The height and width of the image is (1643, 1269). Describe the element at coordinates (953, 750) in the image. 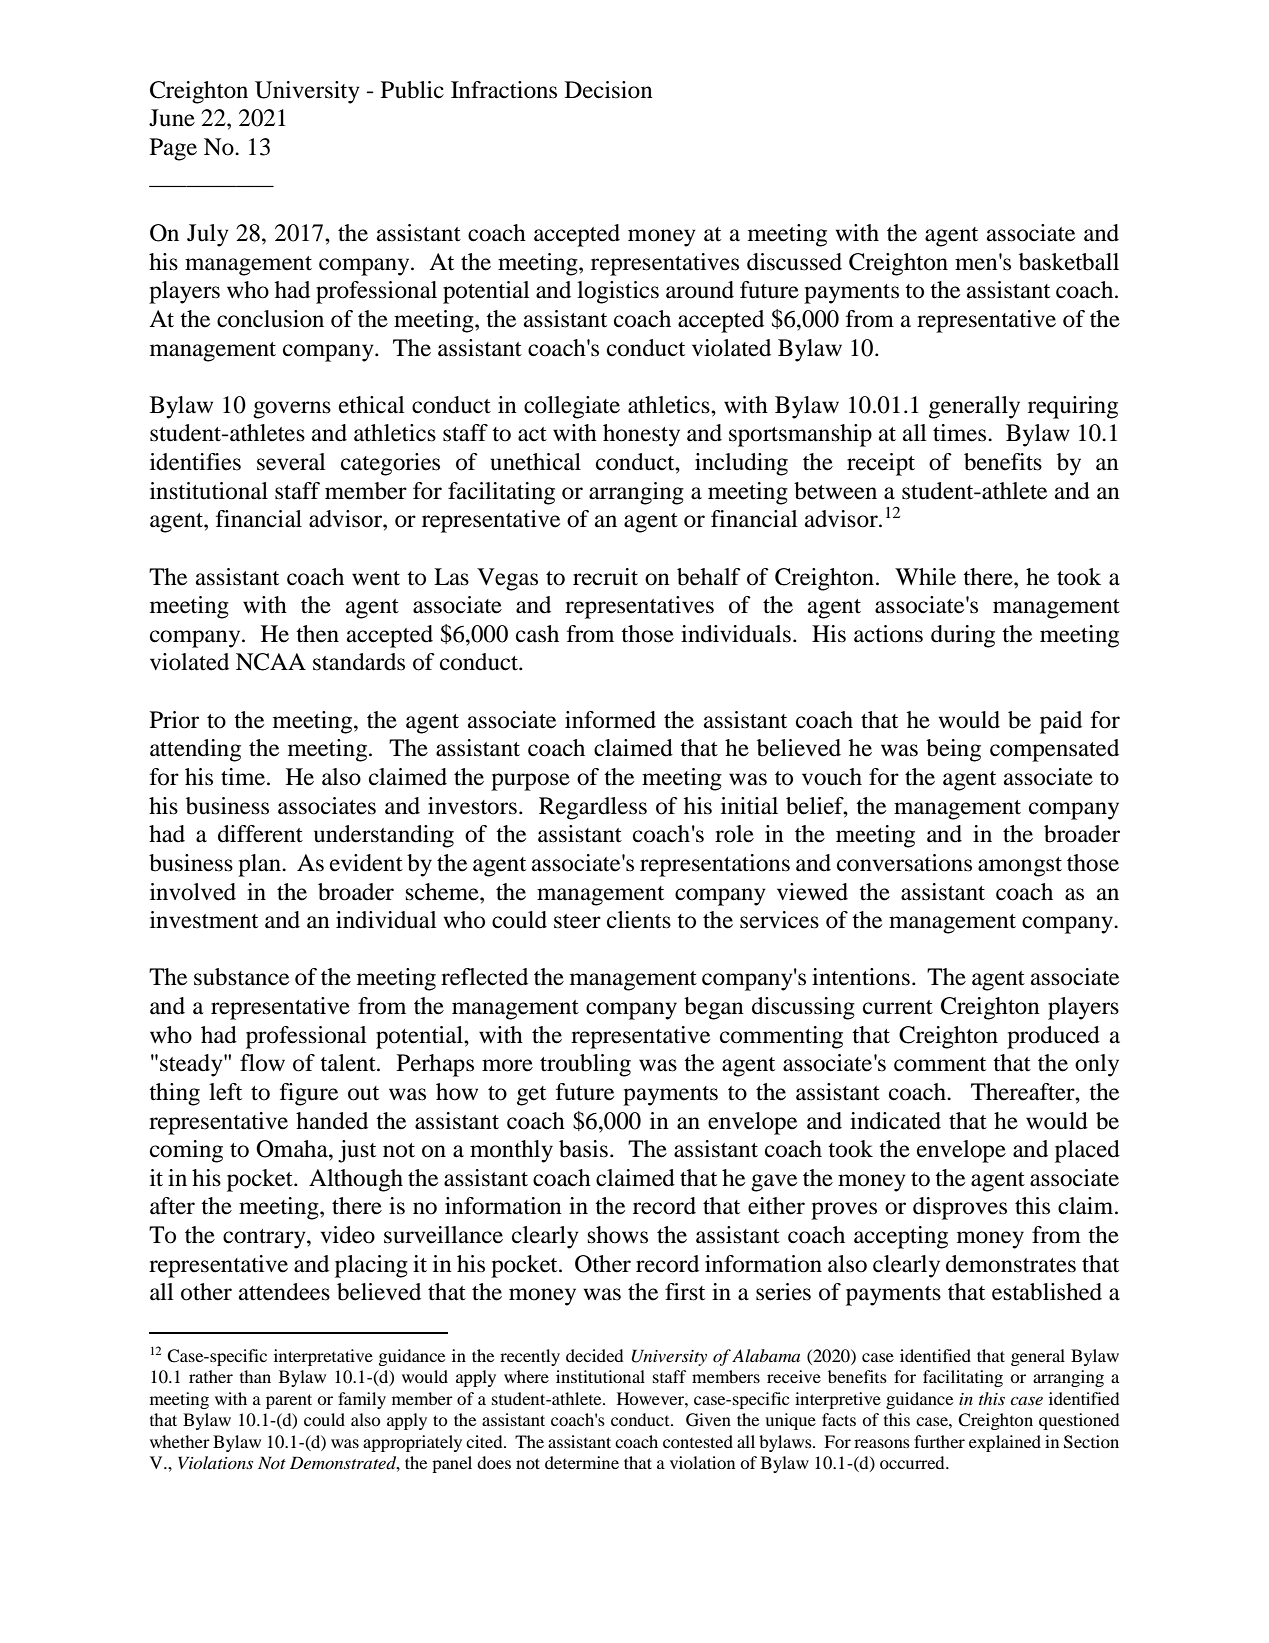

I see `being` at that location.
